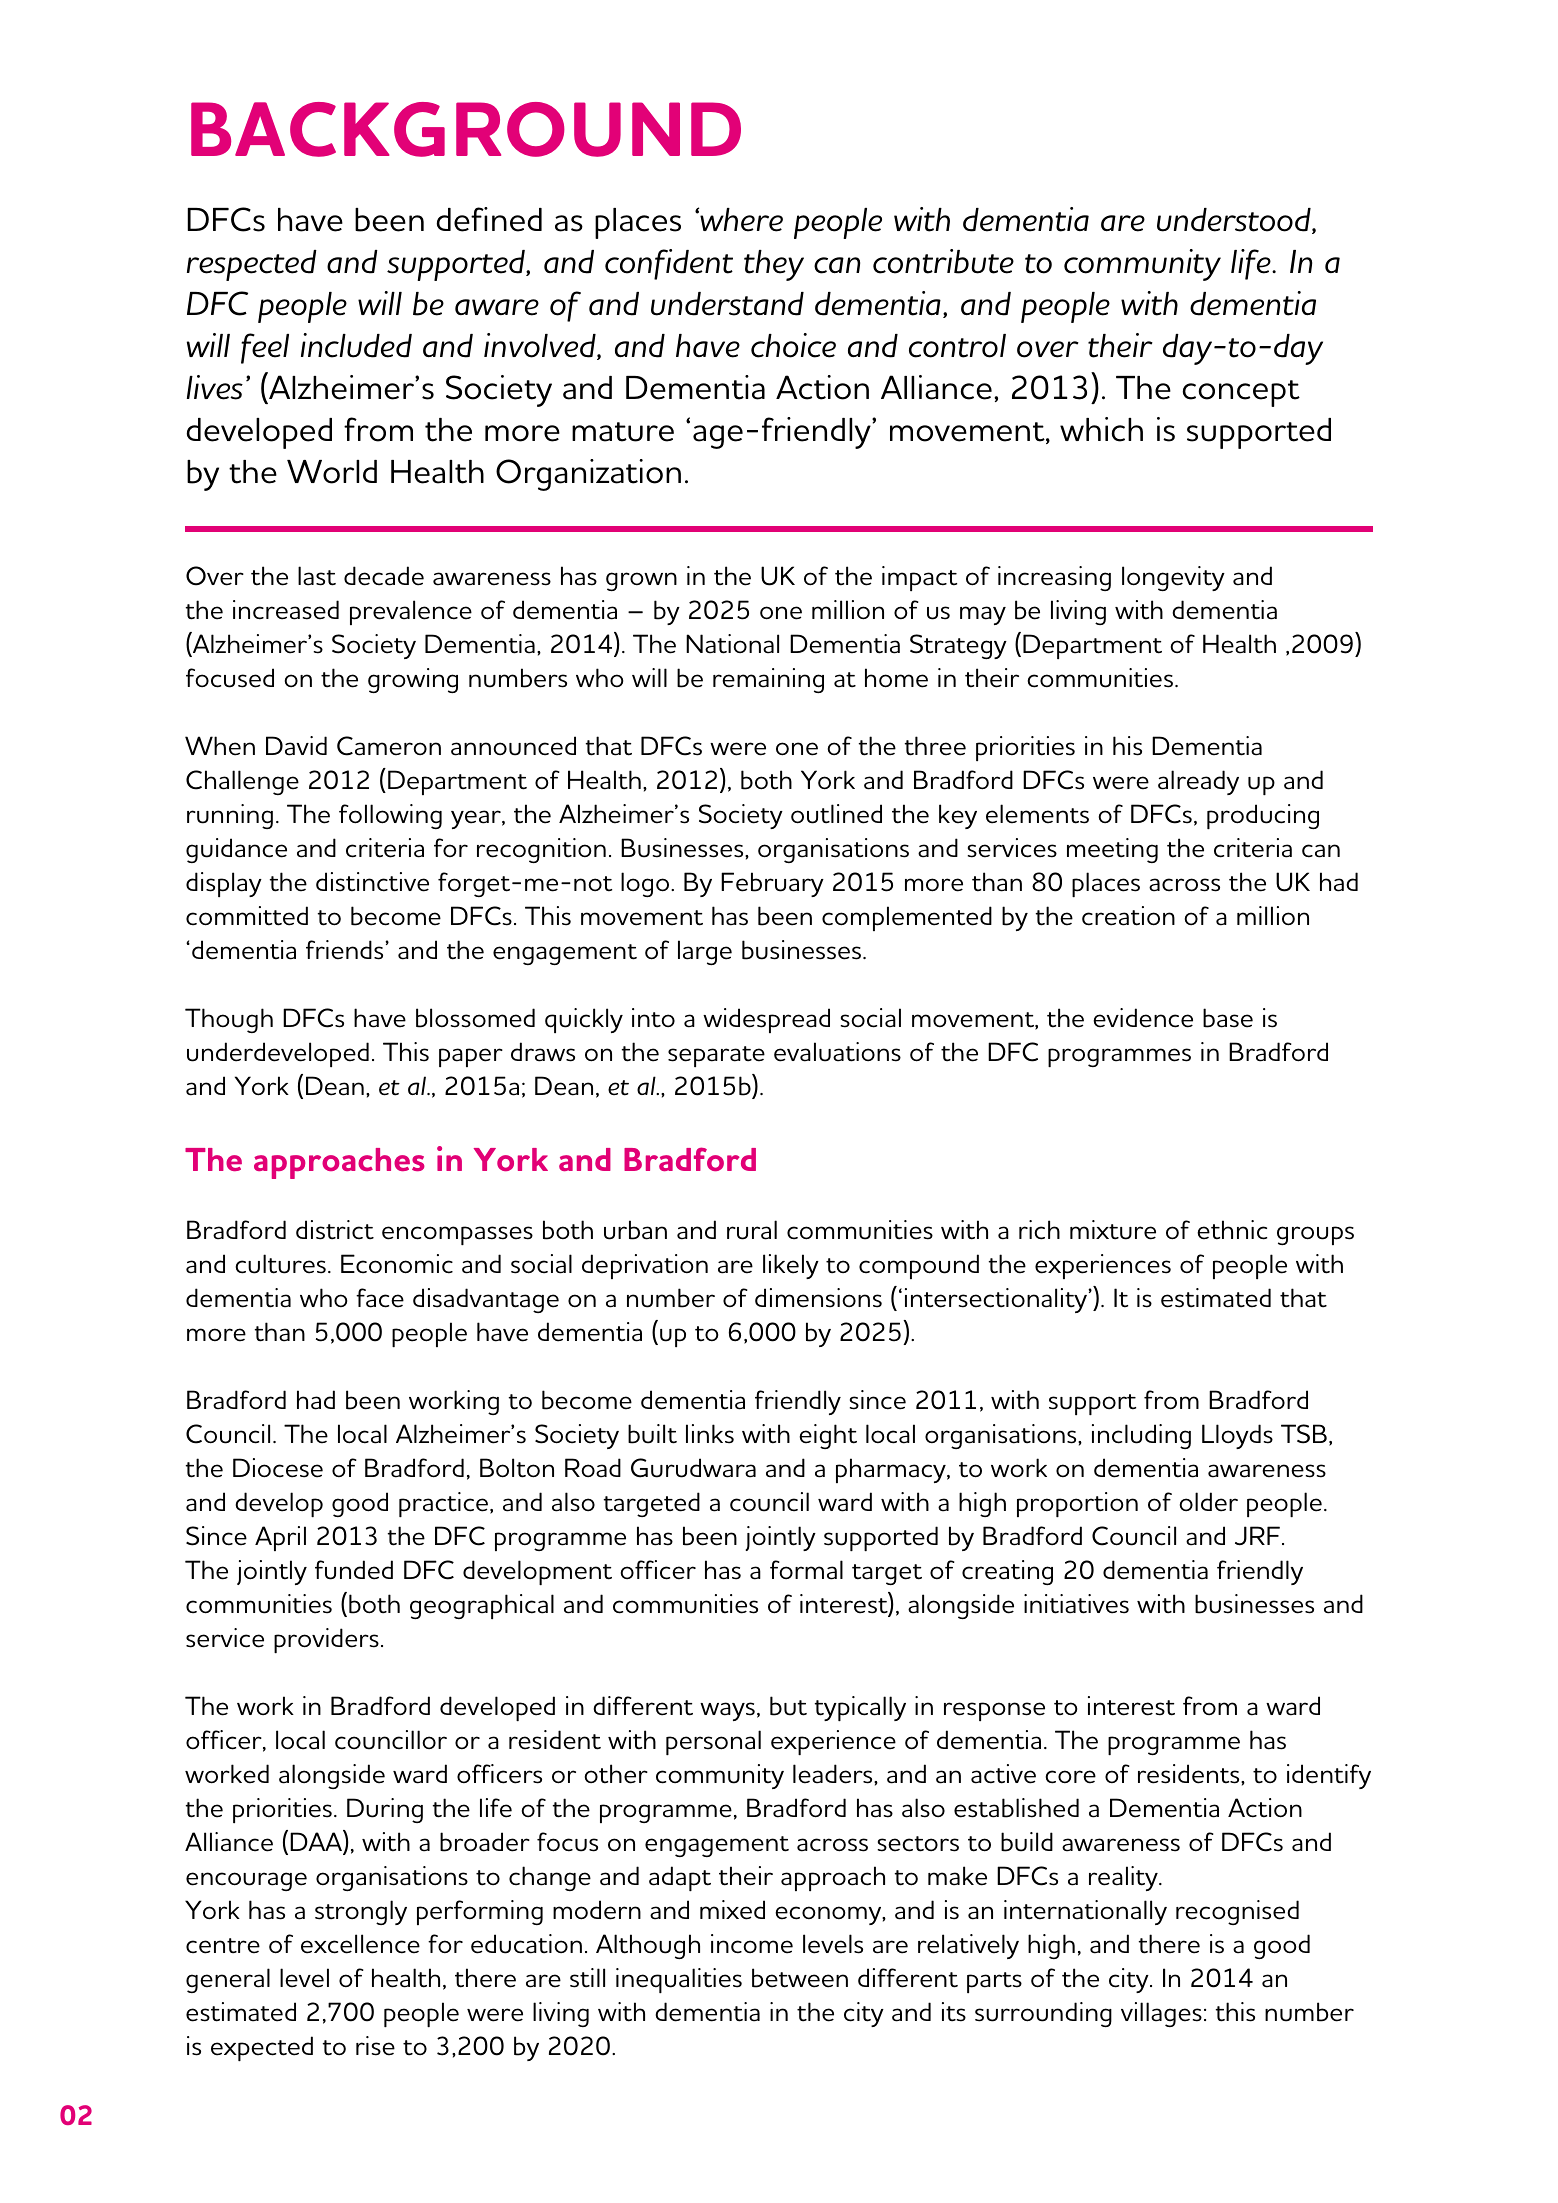 The image size is (1558, 2203). What do you see at coordinates (716, 1056) in the image?
I see `separate` at bounding box center [716, 1056].
